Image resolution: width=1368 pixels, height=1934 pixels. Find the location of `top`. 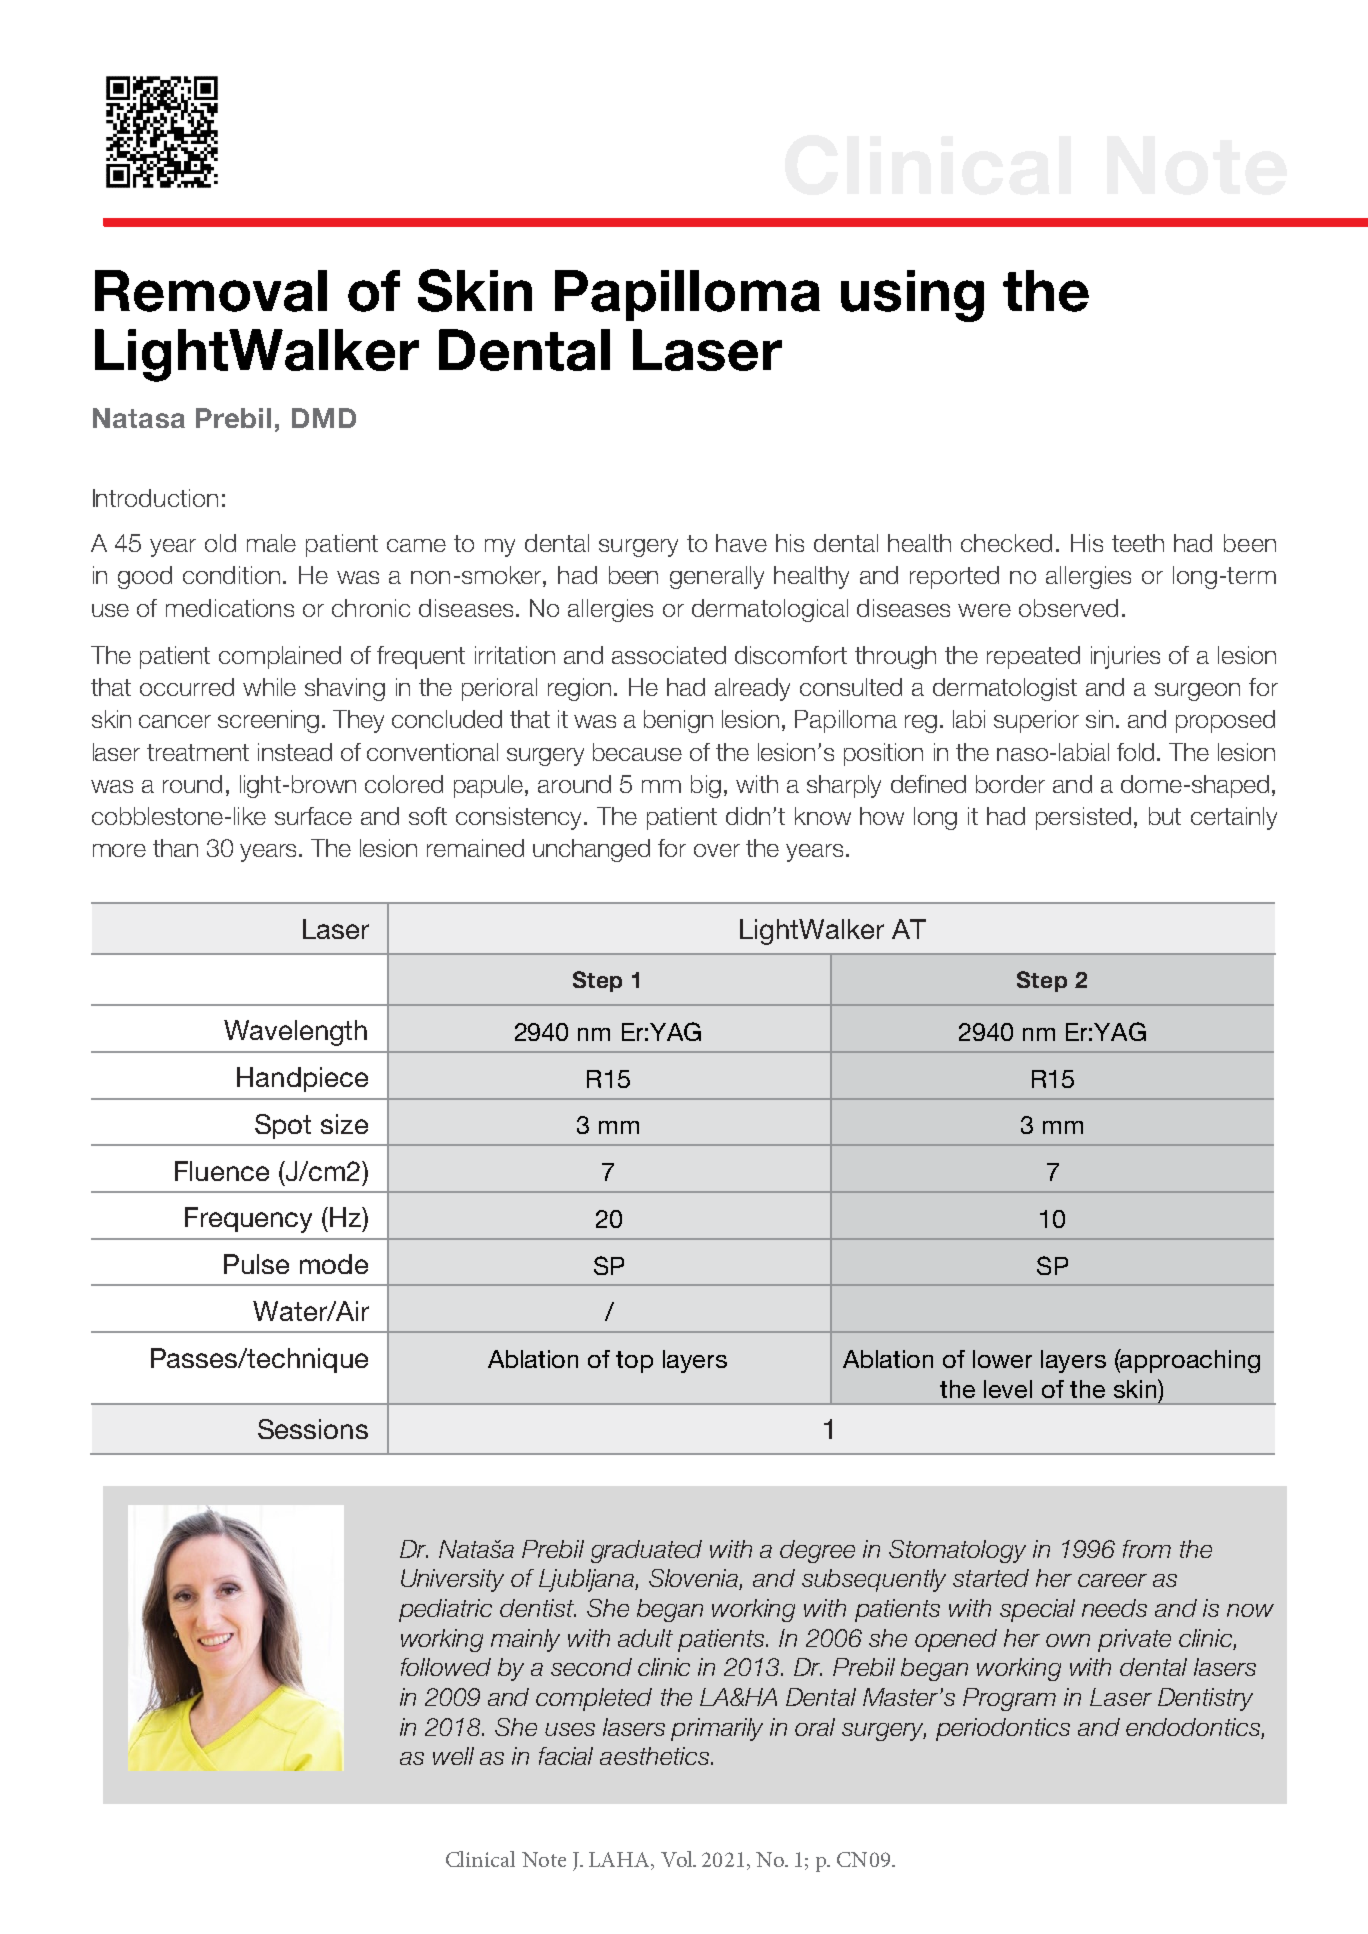

top is located at coordinates (634, 1362).
